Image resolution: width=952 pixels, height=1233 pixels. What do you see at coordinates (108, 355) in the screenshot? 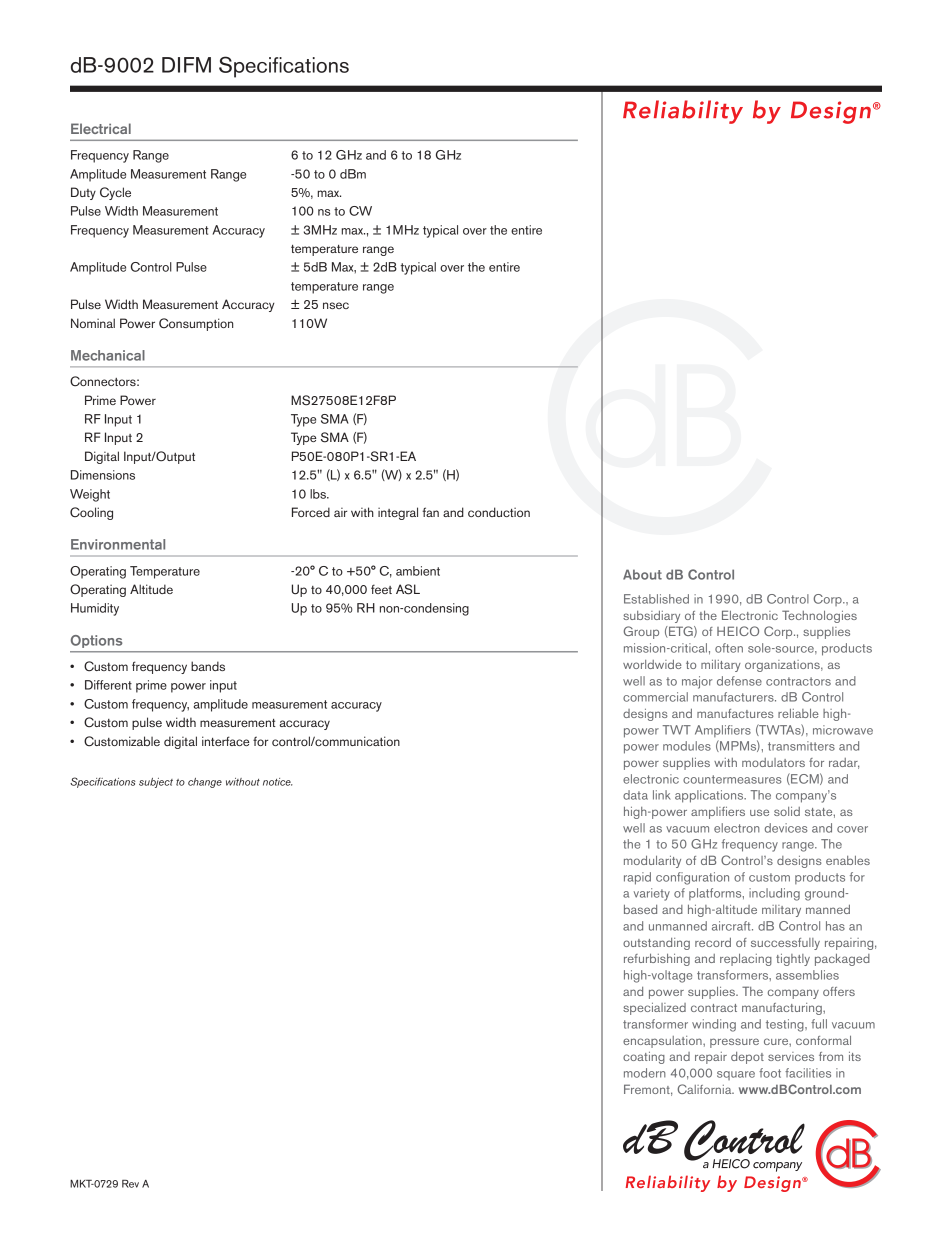
I see `Mechanical` at bounding box center [108, 355].
